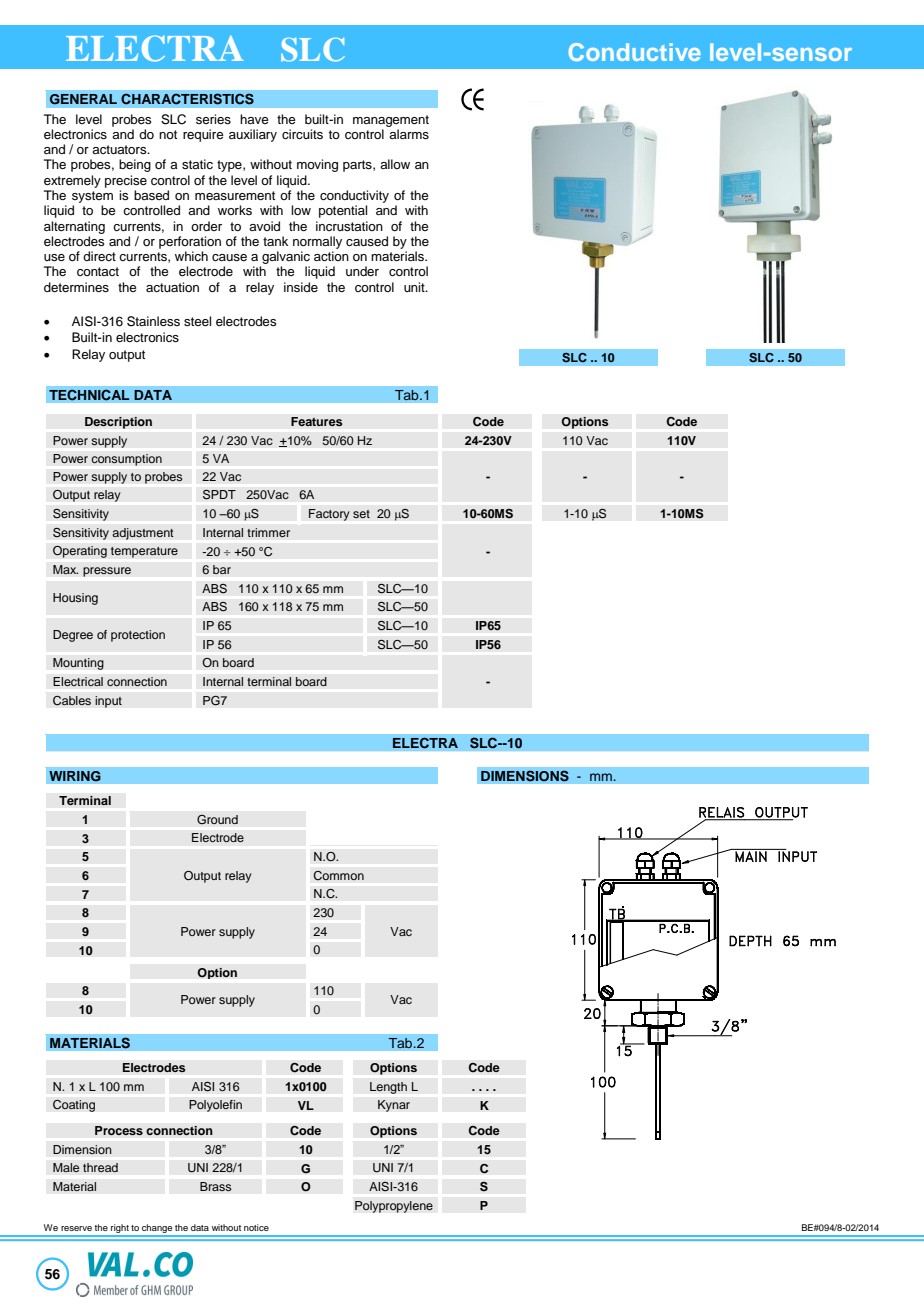 The image size is (924, 1308). What do you see at coordinates (388, 1088) in the screenshot?
I see `Length` at bounding box center [388, 1088].
